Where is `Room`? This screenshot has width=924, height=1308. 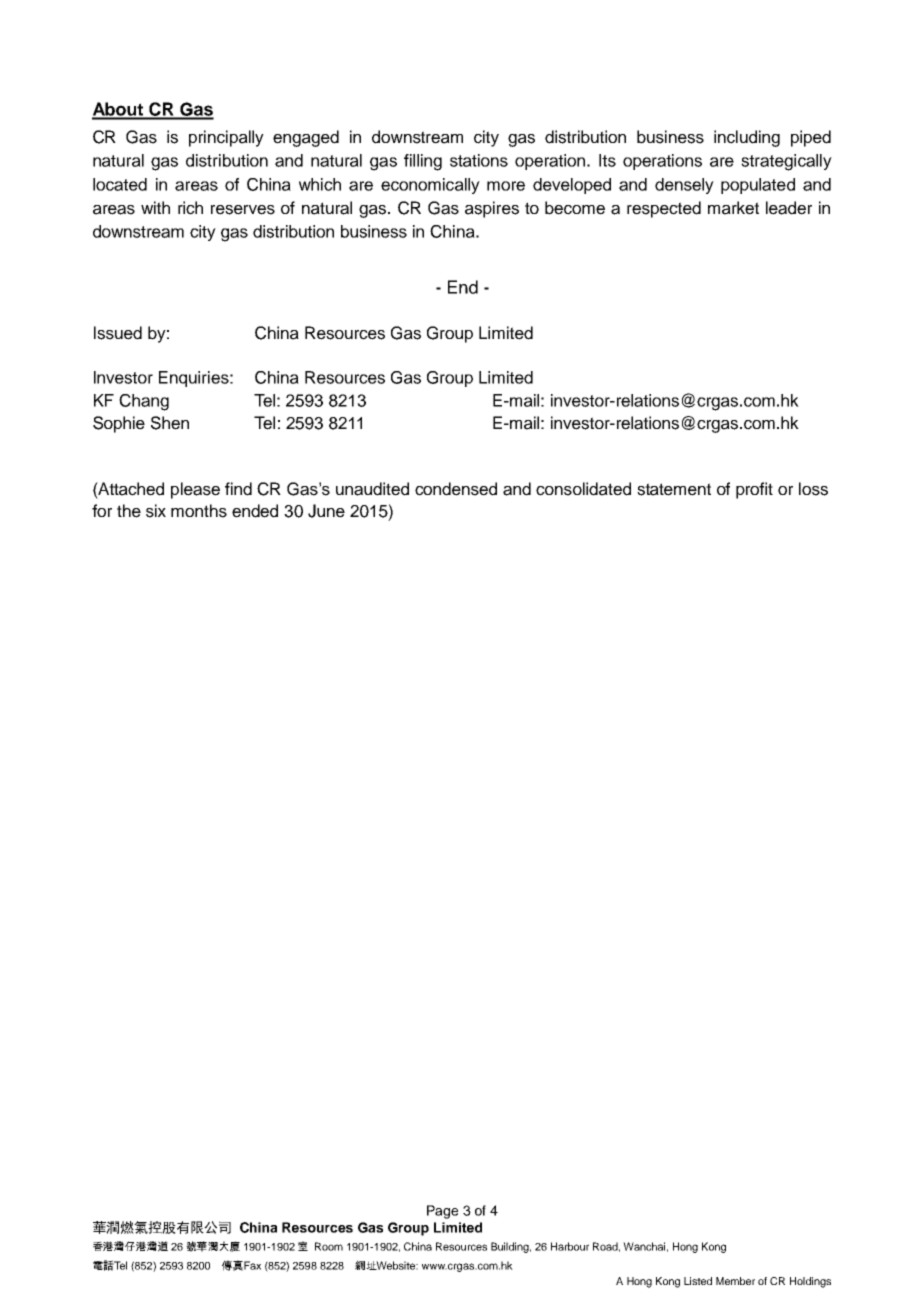 Room is located at coordinates (329, 1246).
